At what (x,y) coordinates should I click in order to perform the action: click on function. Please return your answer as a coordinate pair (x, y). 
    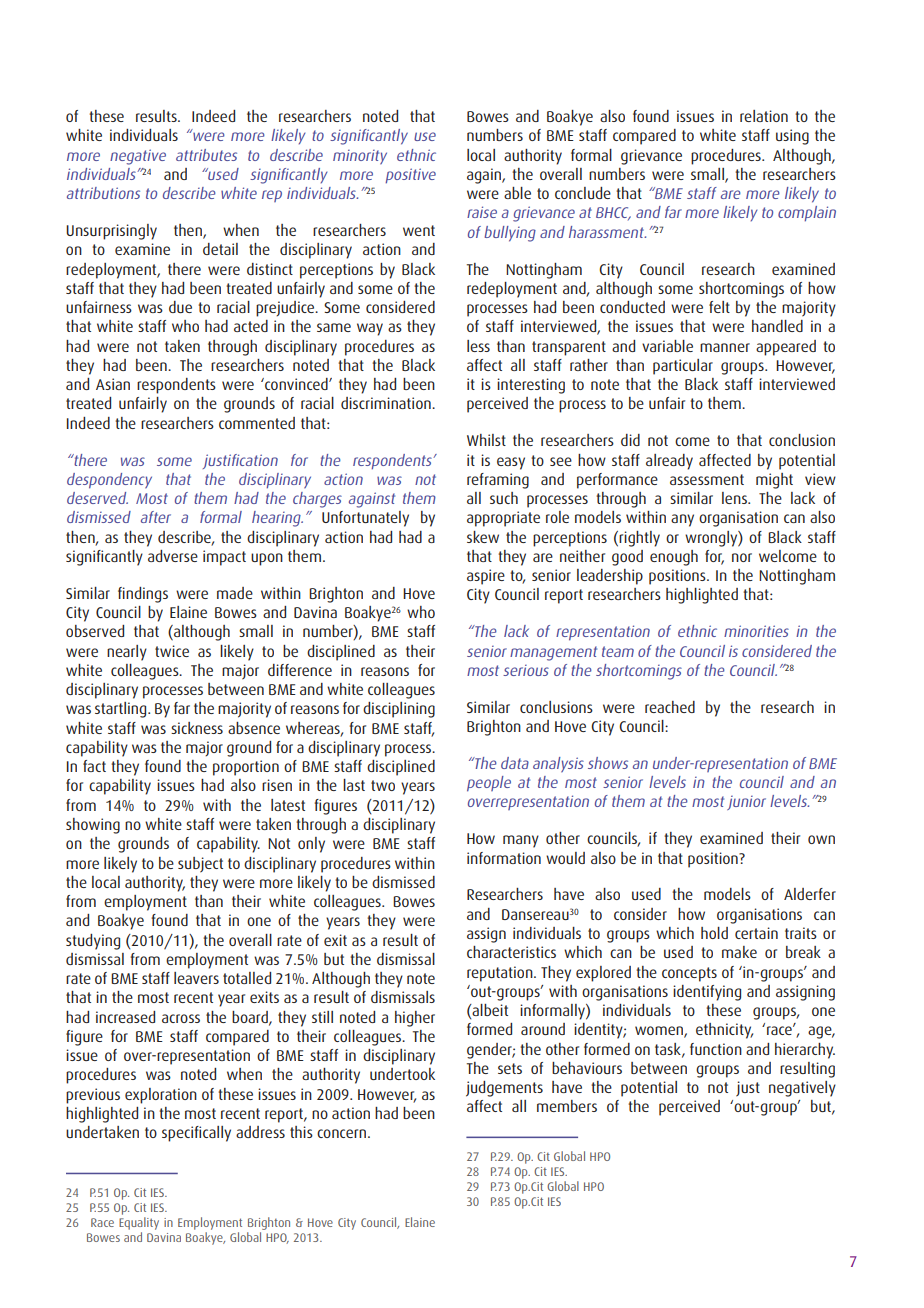
    Looking at the image, I should click on (716, 1049).
